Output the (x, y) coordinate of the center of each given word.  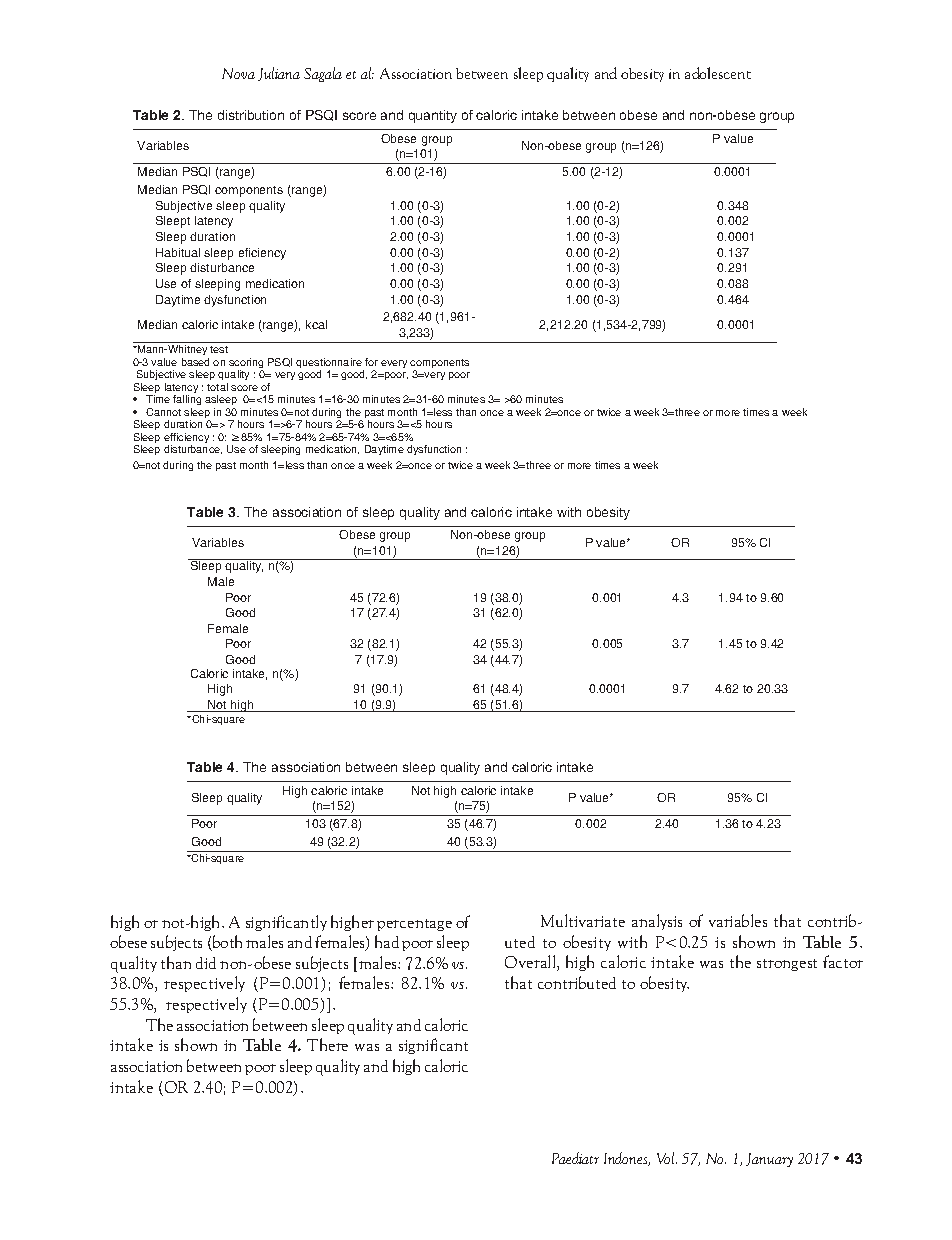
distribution (251, 115)
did (206, 963)
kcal (316, 324)
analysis (657, 922)
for (371, 362)
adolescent (718, 73)
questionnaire (330, 364)
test (219, 349)
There (327, 1044)
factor (843, 961)
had (387, 941)
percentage (414, 925)
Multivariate (583, 920)
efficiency (186, 439)
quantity (433, 116)
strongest (787, 965)
